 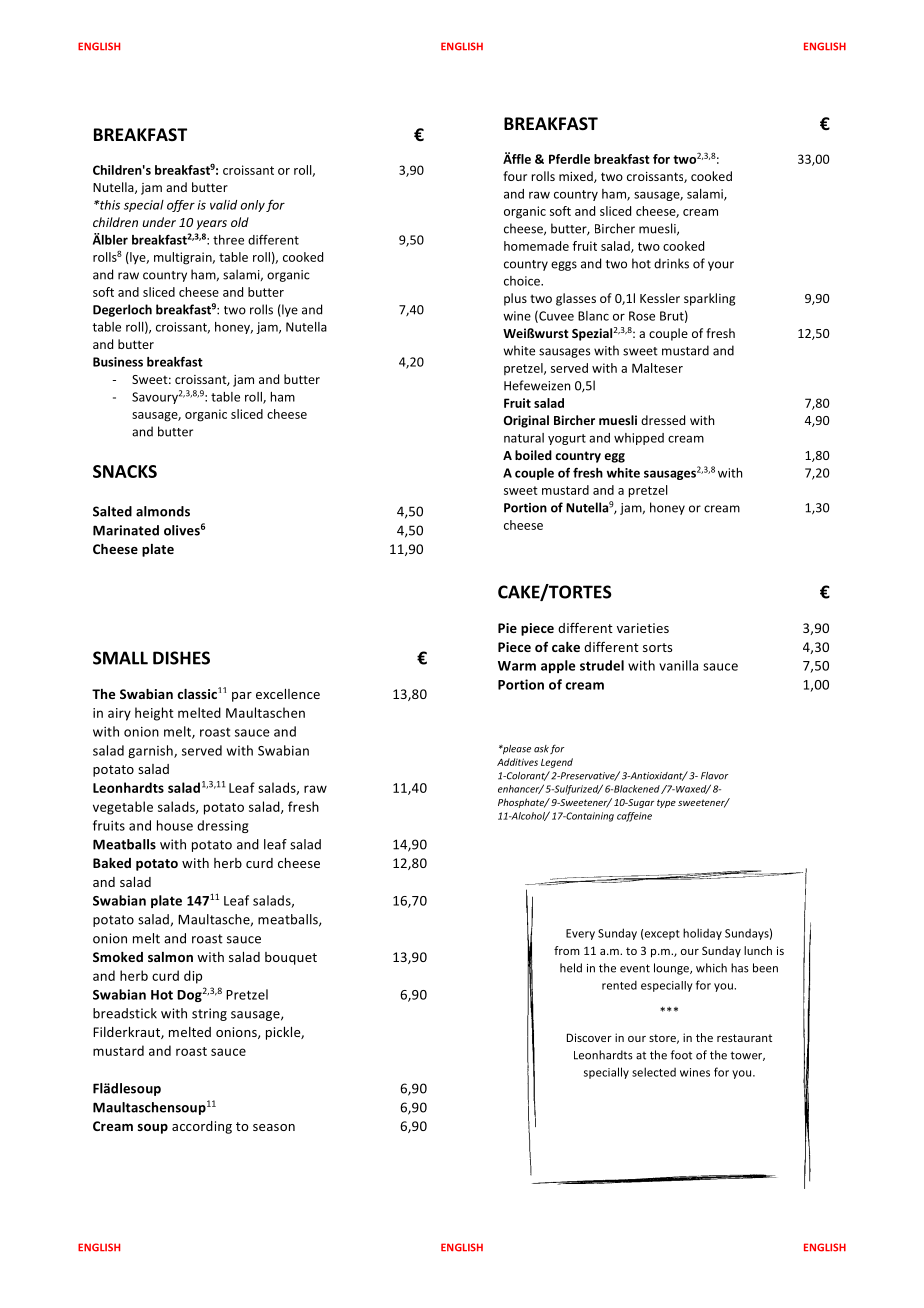 What do you see at coordinates (654, 1072) in the image?
I see `selected` at bounding box center [654, 1072].
